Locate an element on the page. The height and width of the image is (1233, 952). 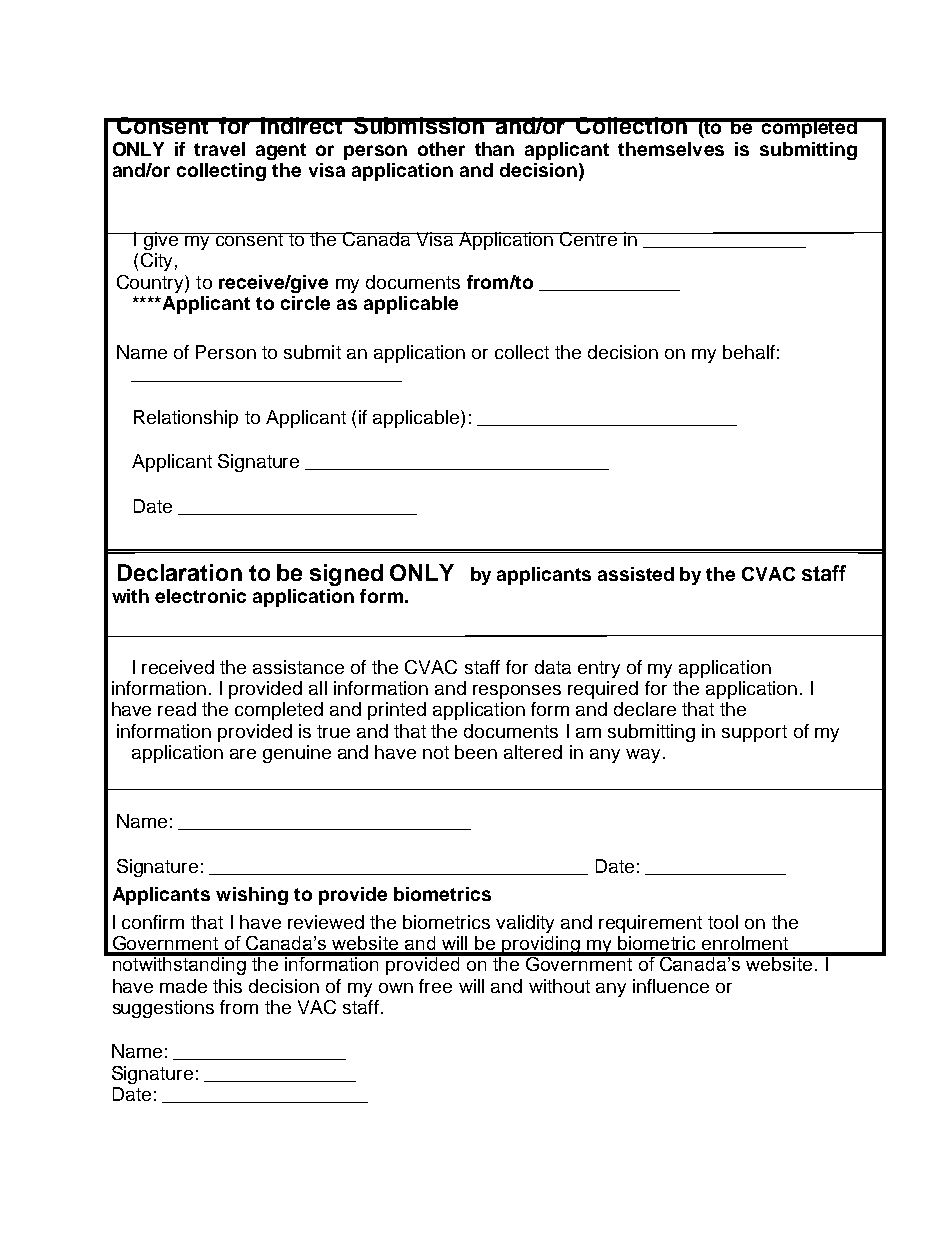
Relationship is located at coordinates (186, 419).
